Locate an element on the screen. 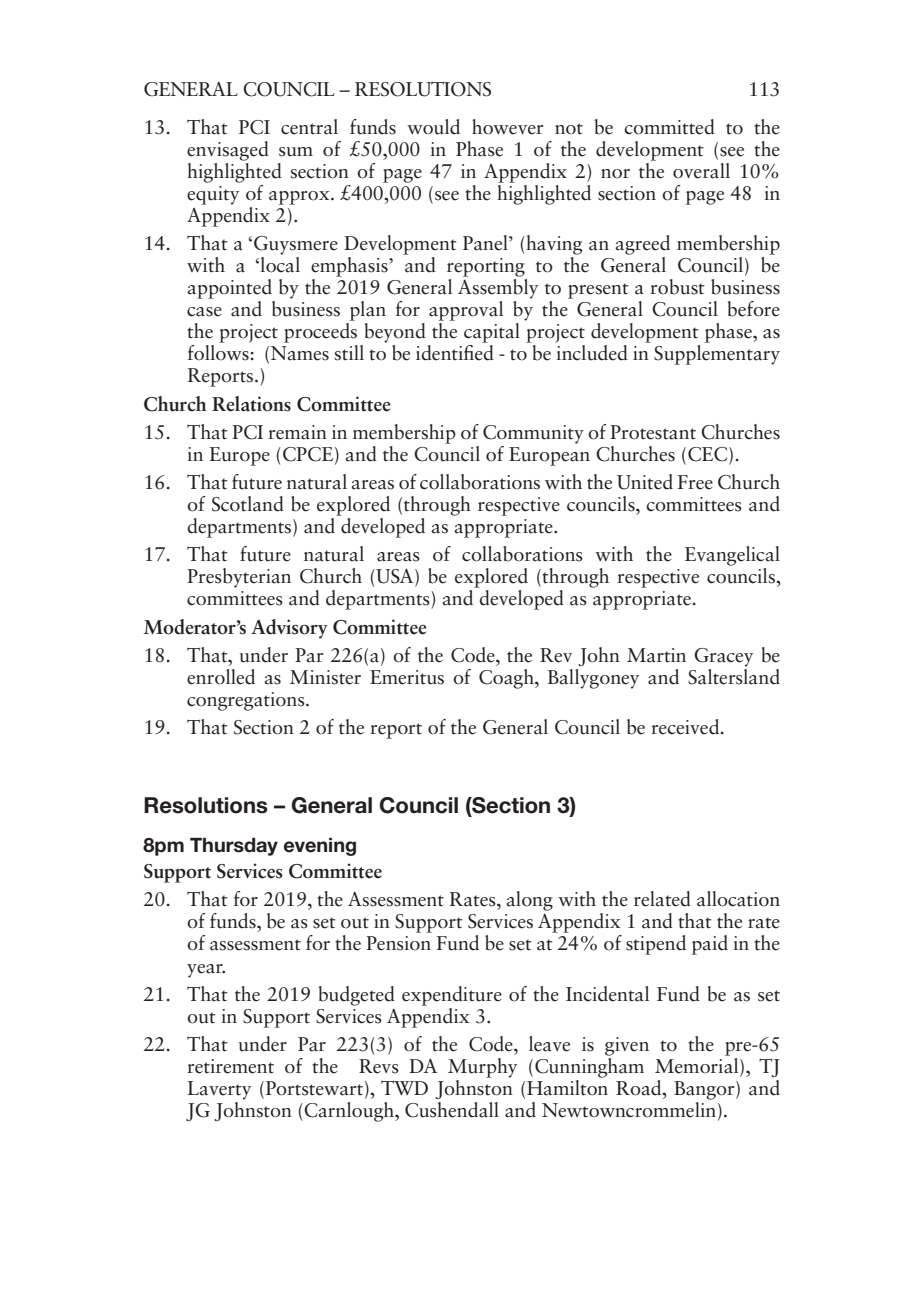 The height and width of the screenshot is (1311, 924). however is located at coordinates (507, 127).
